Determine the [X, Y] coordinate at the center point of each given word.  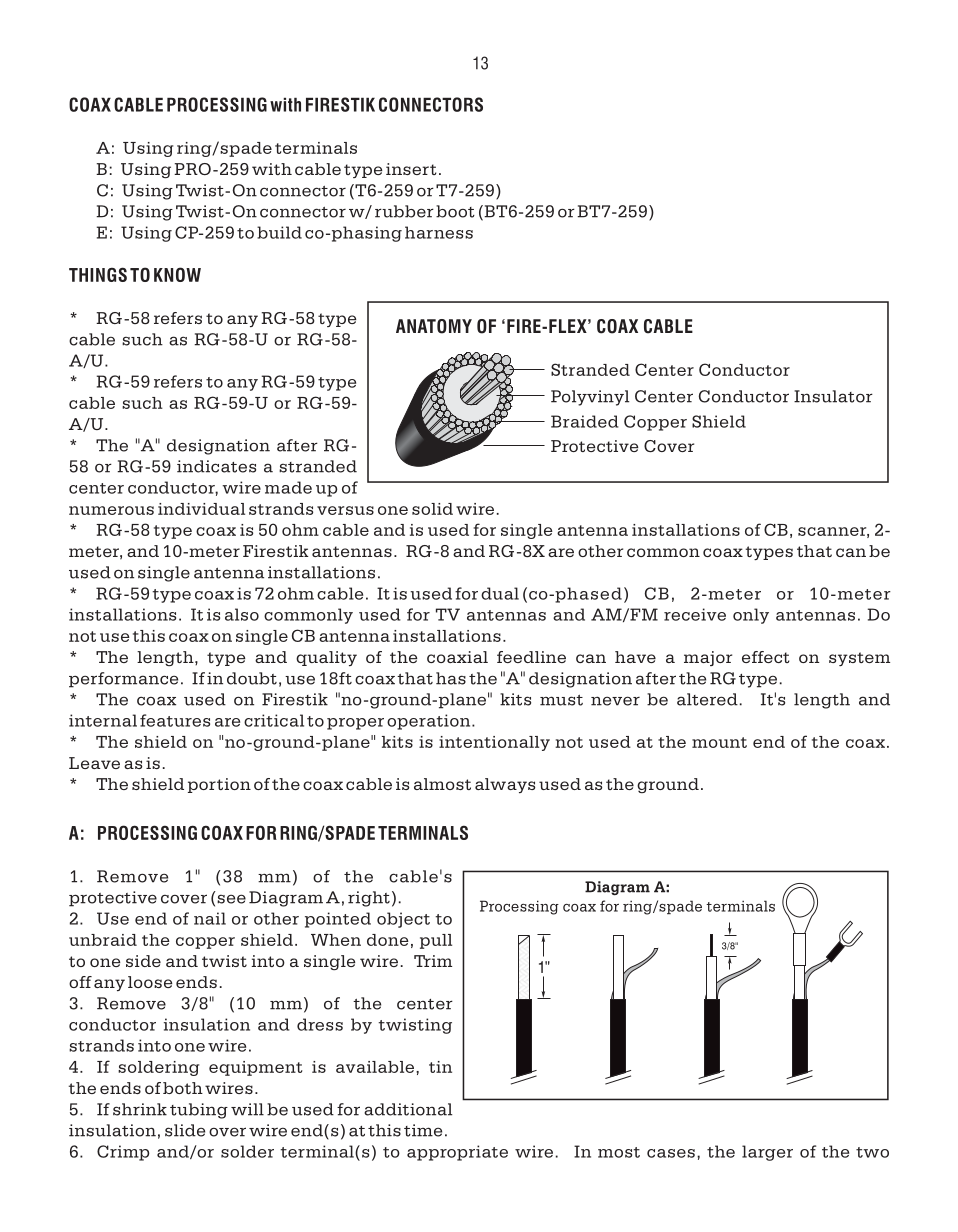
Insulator [833, 396]
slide [185, 1130]
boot [455, 211]
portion [219, 785]
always [505, 785]
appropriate [457, 1153]
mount [719, 742]
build [279, 232]
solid [432, 509]
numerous [111, 510]
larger [767, 1153]
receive [695, 614]
